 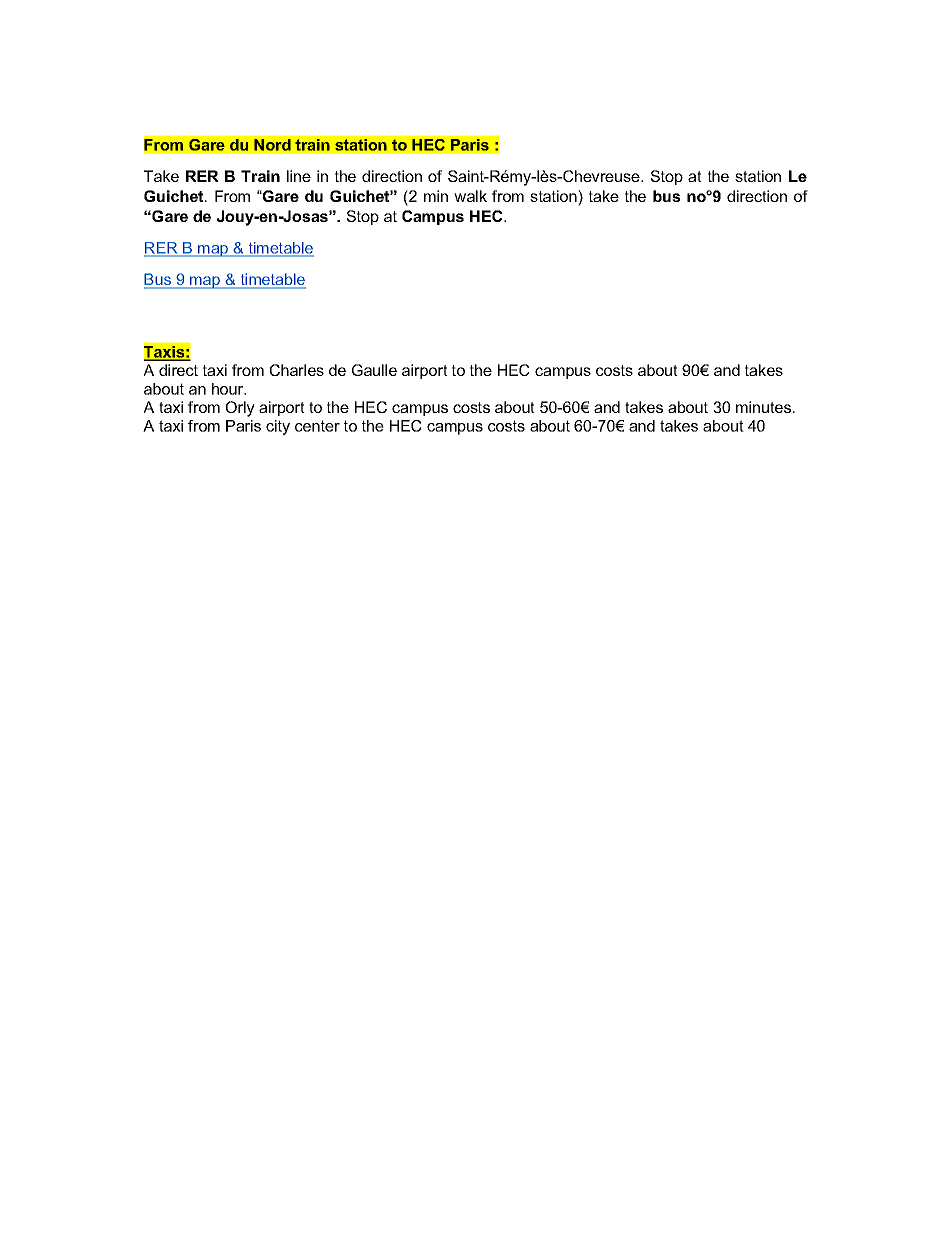 I want to click on hour, so click(x=229, y=389).
